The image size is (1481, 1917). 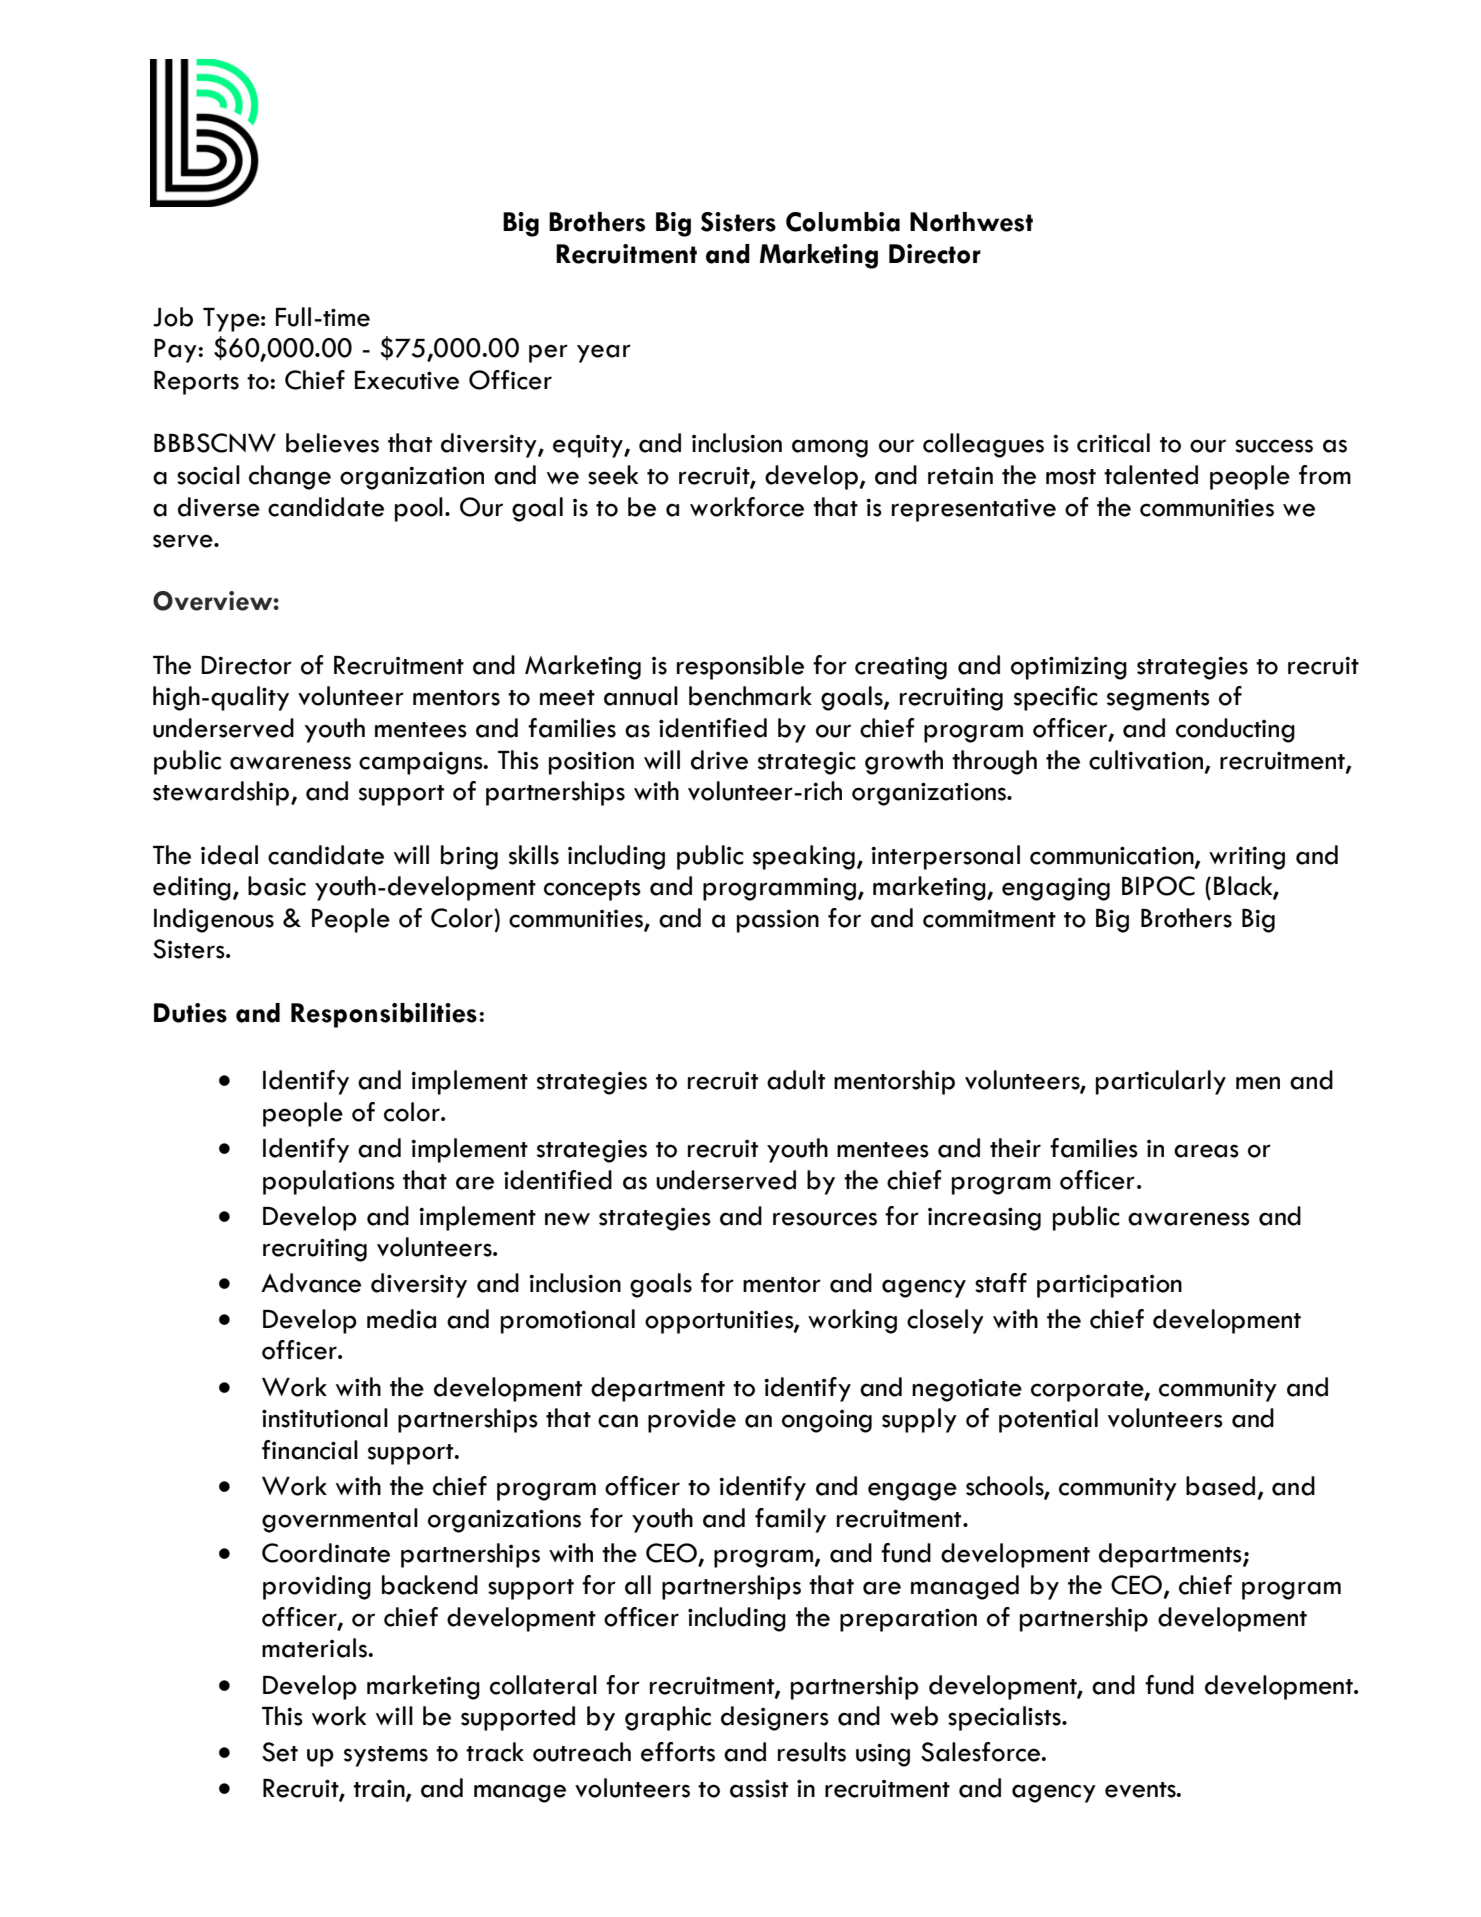 What do you see at coordinates (843, 222) in the image?
I see `Columbia` at bounding box center [843, 222].
